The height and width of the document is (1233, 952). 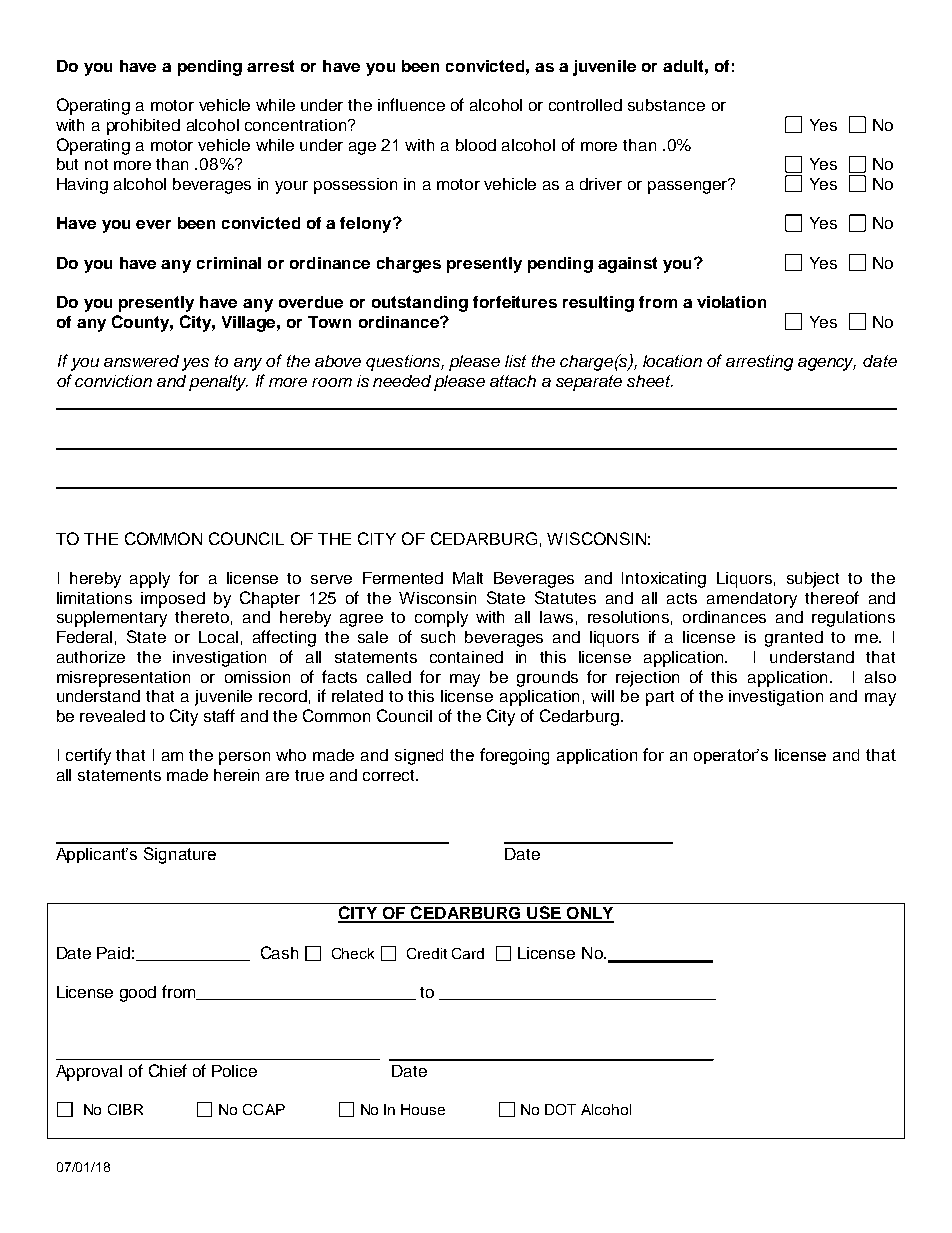 I want to click on penalty, so click(x=218, y=383).
